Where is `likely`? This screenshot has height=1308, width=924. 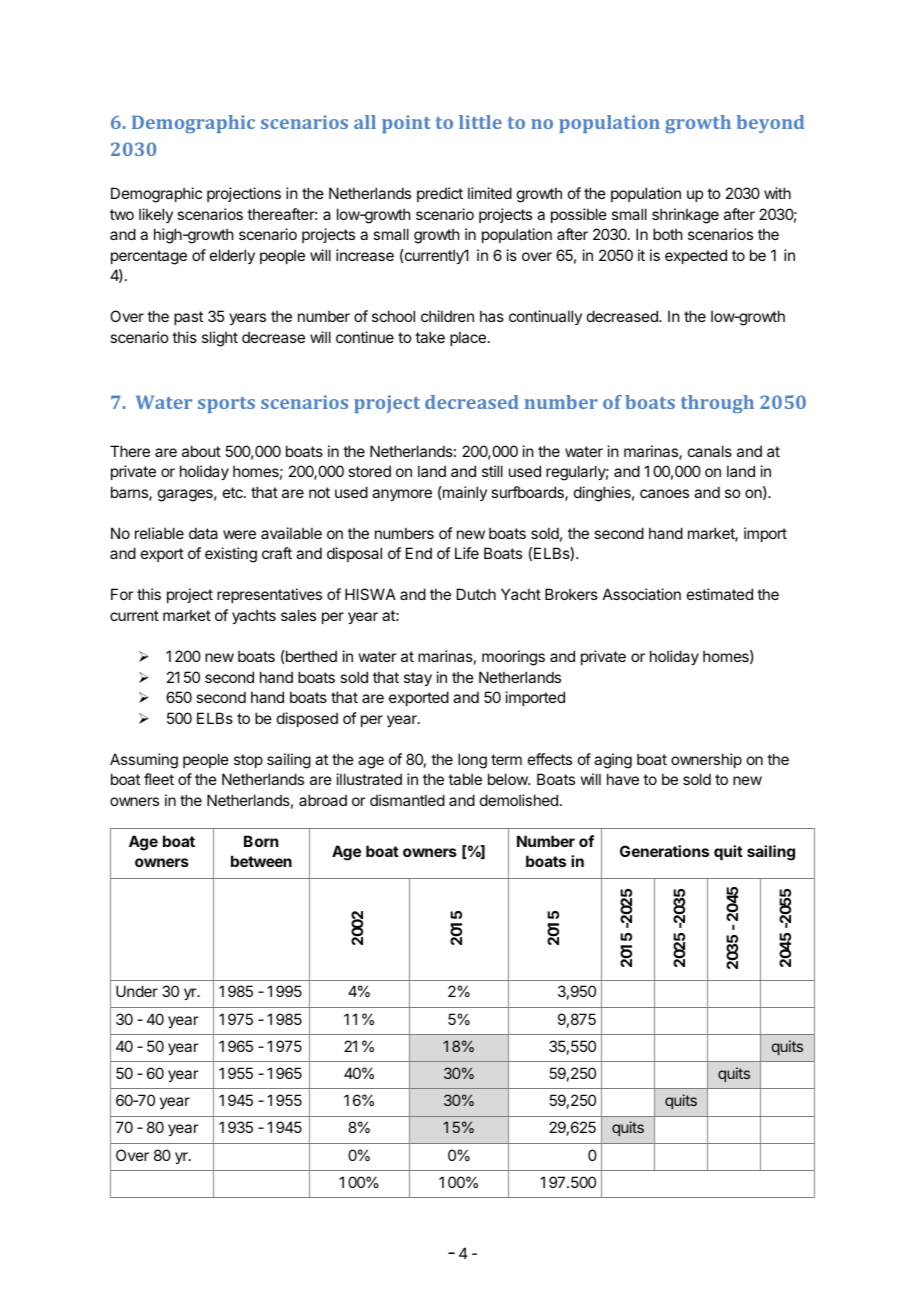 likely is located at coordinates (156, 215).
